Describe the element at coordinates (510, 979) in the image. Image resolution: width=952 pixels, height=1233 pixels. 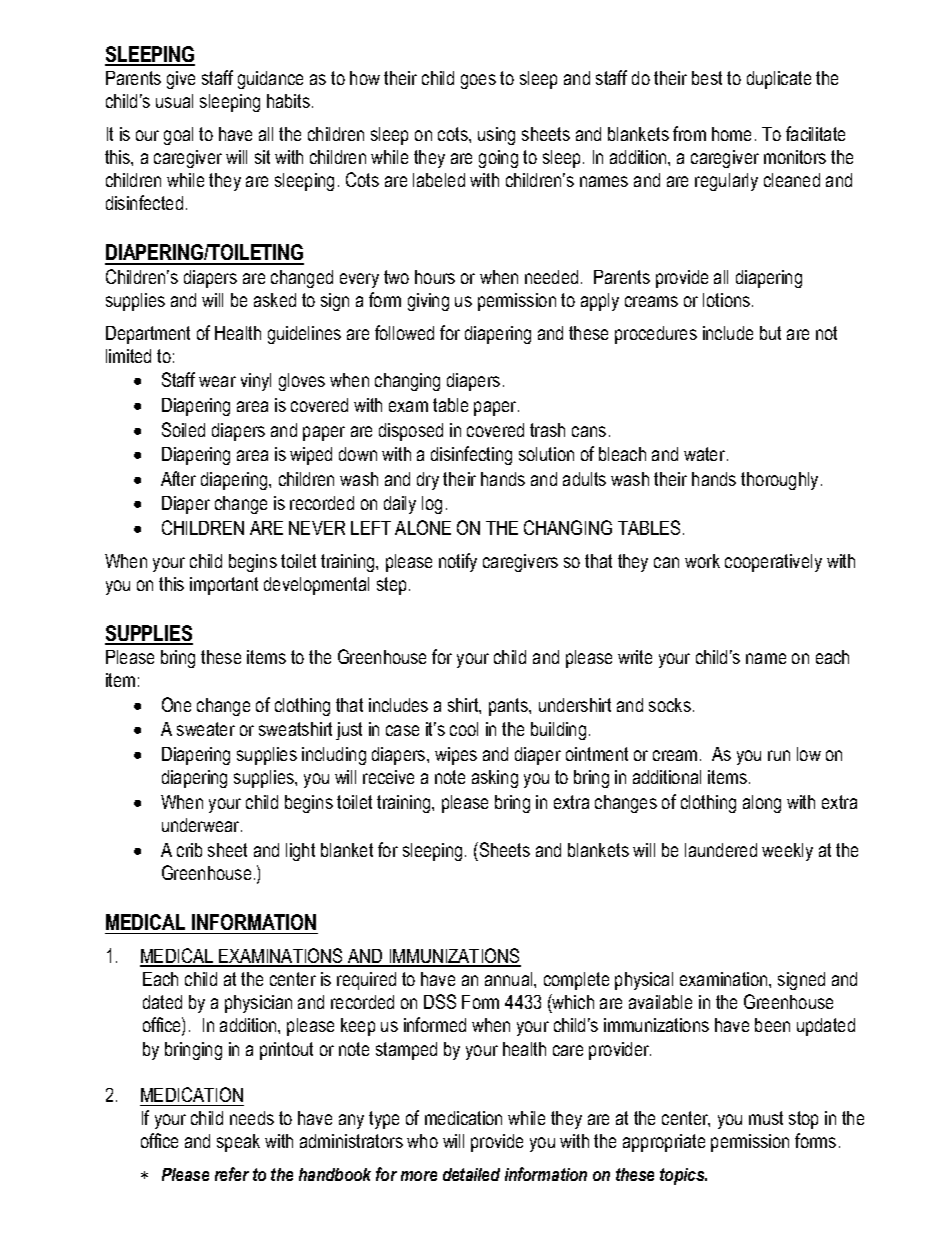
I see `annual` at that location.
